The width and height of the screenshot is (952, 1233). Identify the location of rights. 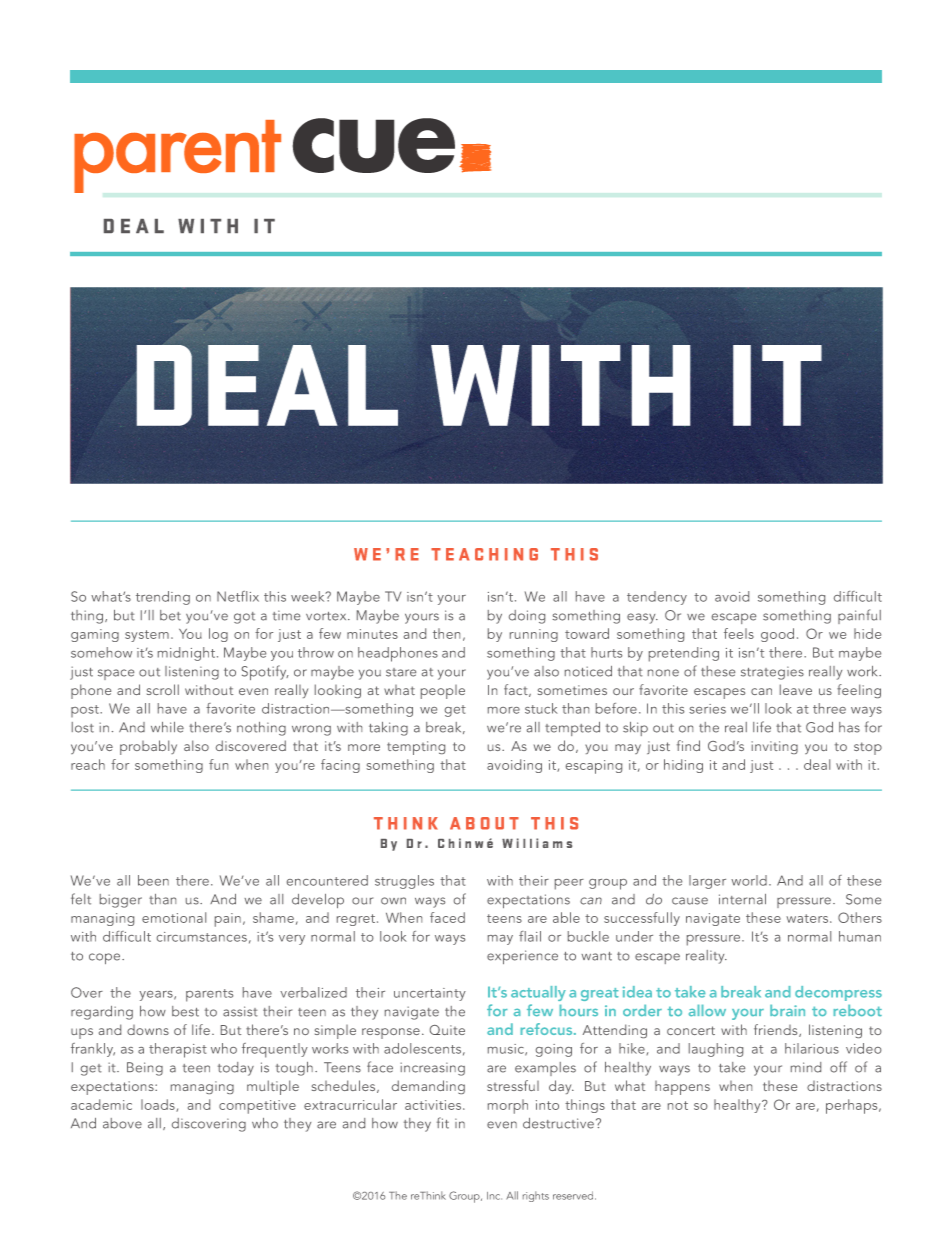
(536, 1196).
